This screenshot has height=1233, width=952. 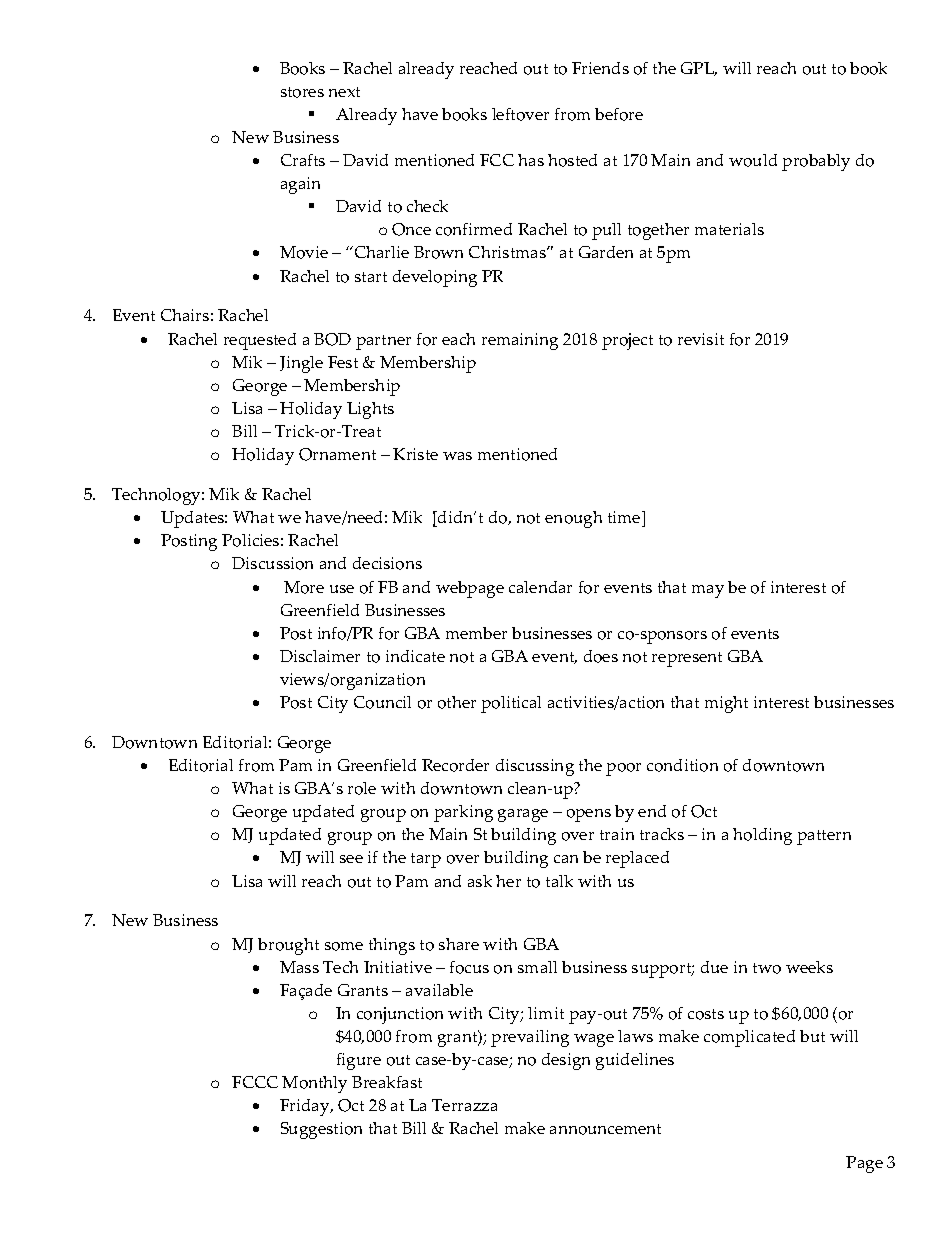 I want to click on design, so click(x=566, y=1061).
